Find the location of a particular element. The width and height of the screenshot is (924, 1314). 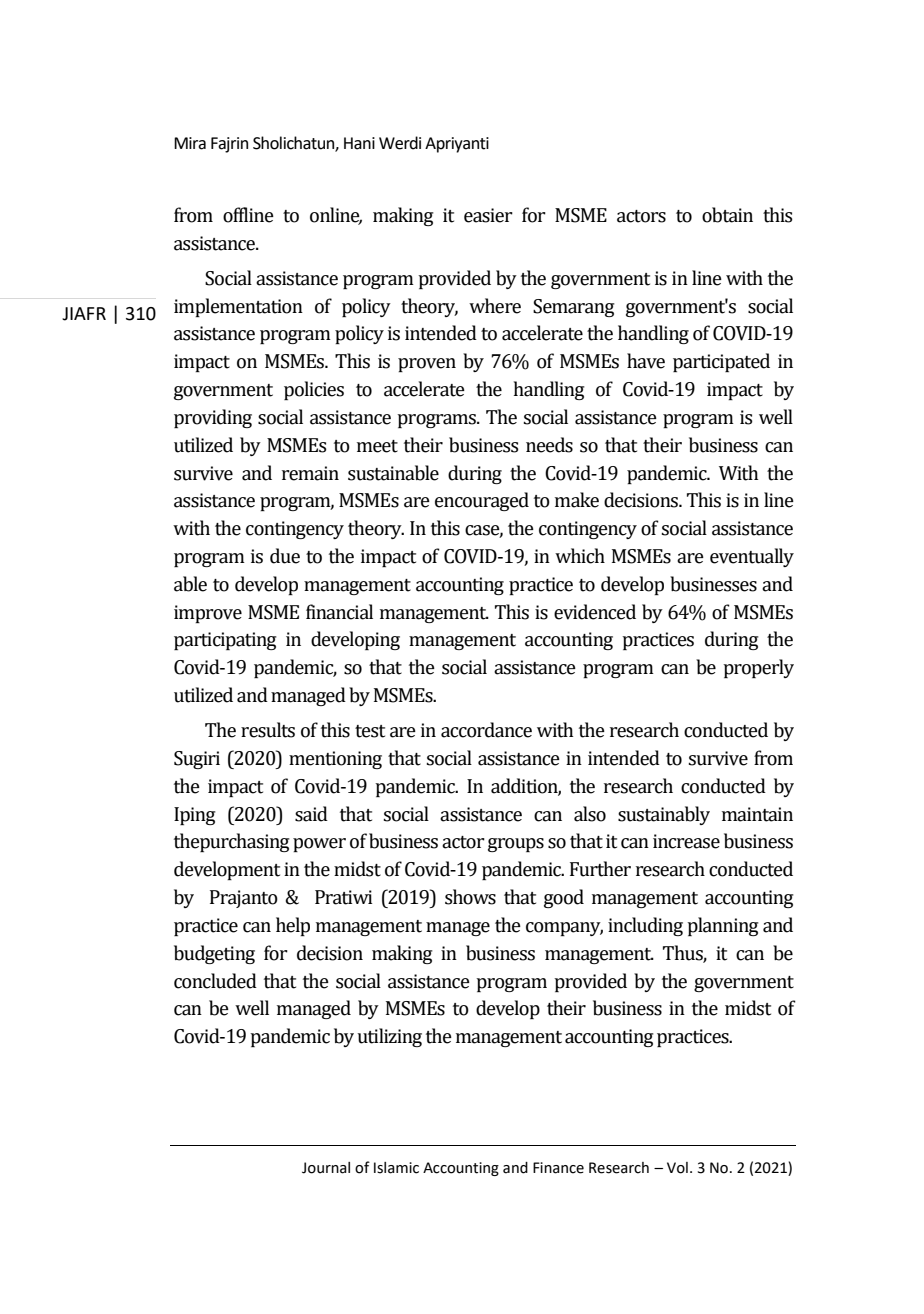

accordance is located at coordinates (486, 730).
